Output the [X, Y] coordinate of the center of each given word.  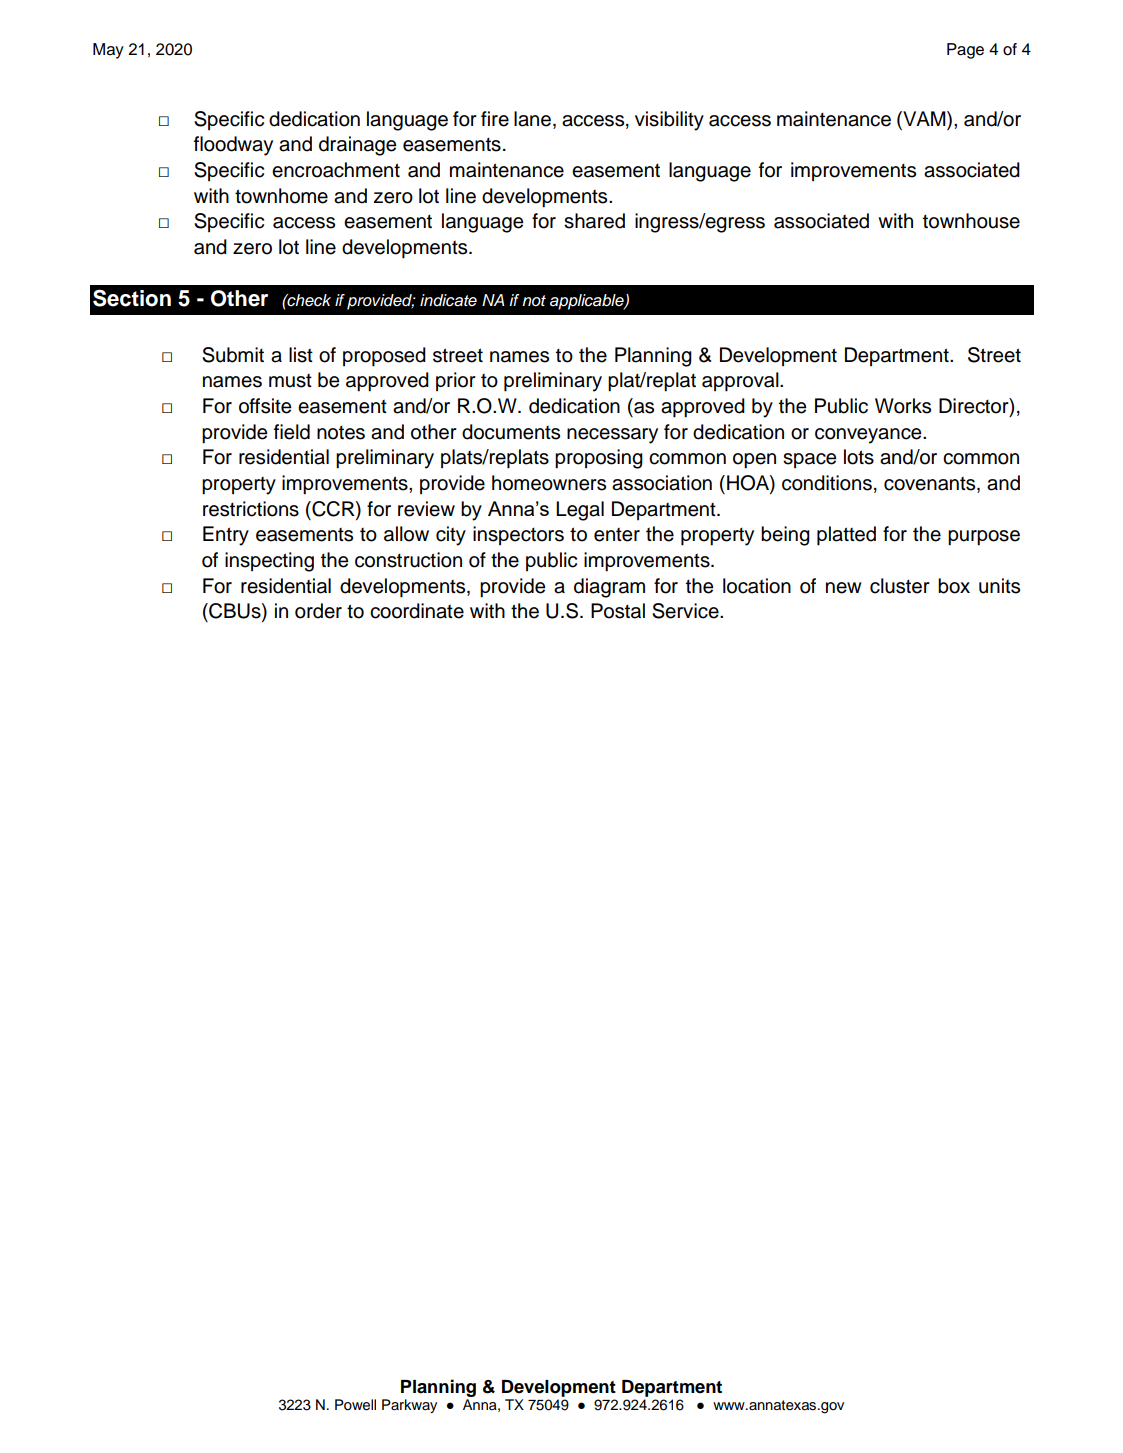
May [108, 51]
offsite [265, 406]
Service [686, 611]
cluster [900, 586]
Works [903, 406]
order [318, 611]
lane [532, 119]
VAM [924, 118]
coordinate [417, 611]
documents [511, 432]
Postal [618, 611]
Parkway [409, 1406]
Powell [355, 1405]
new [844, 588]
